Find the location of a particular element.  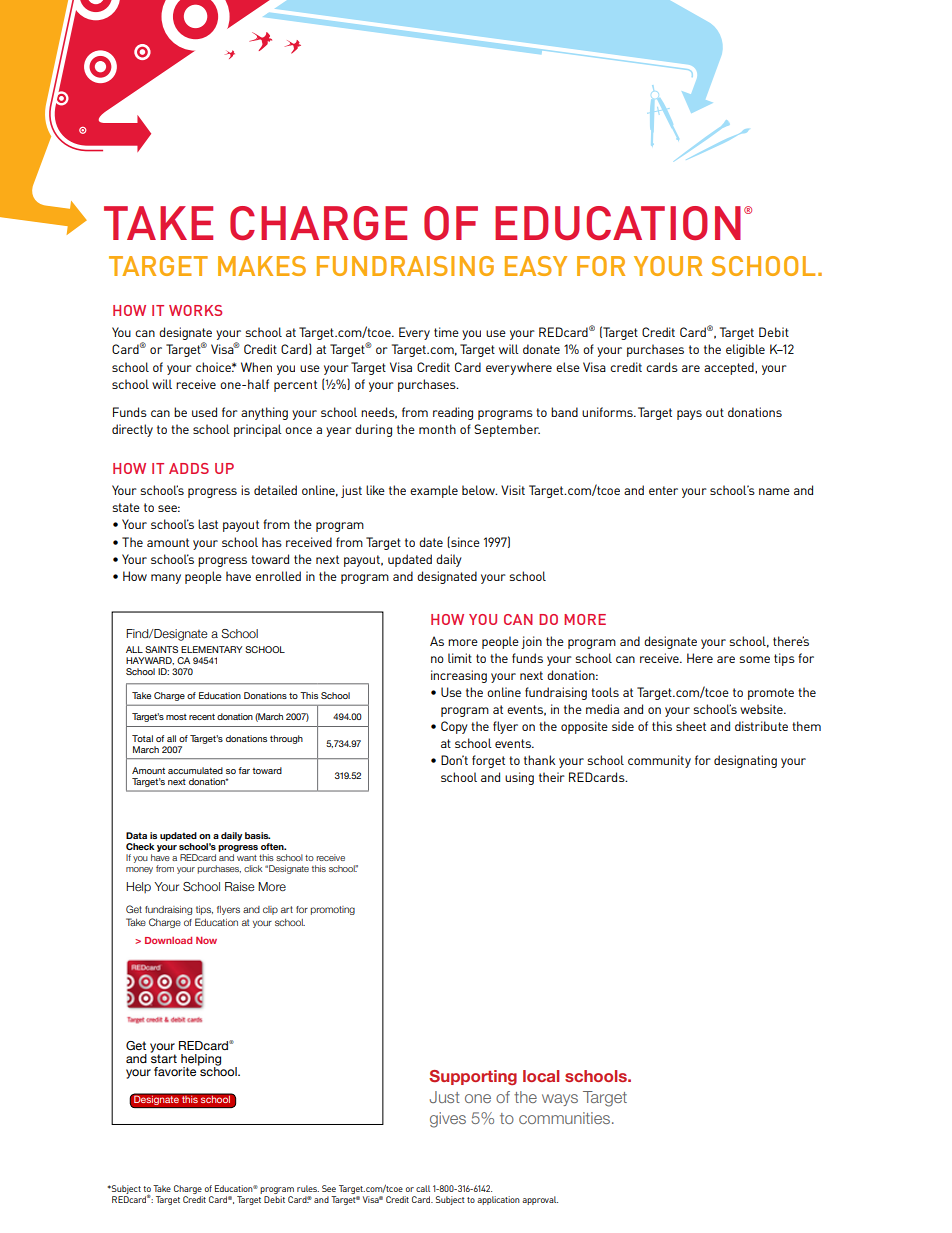

rules is located at coordinates (308, 1188).
